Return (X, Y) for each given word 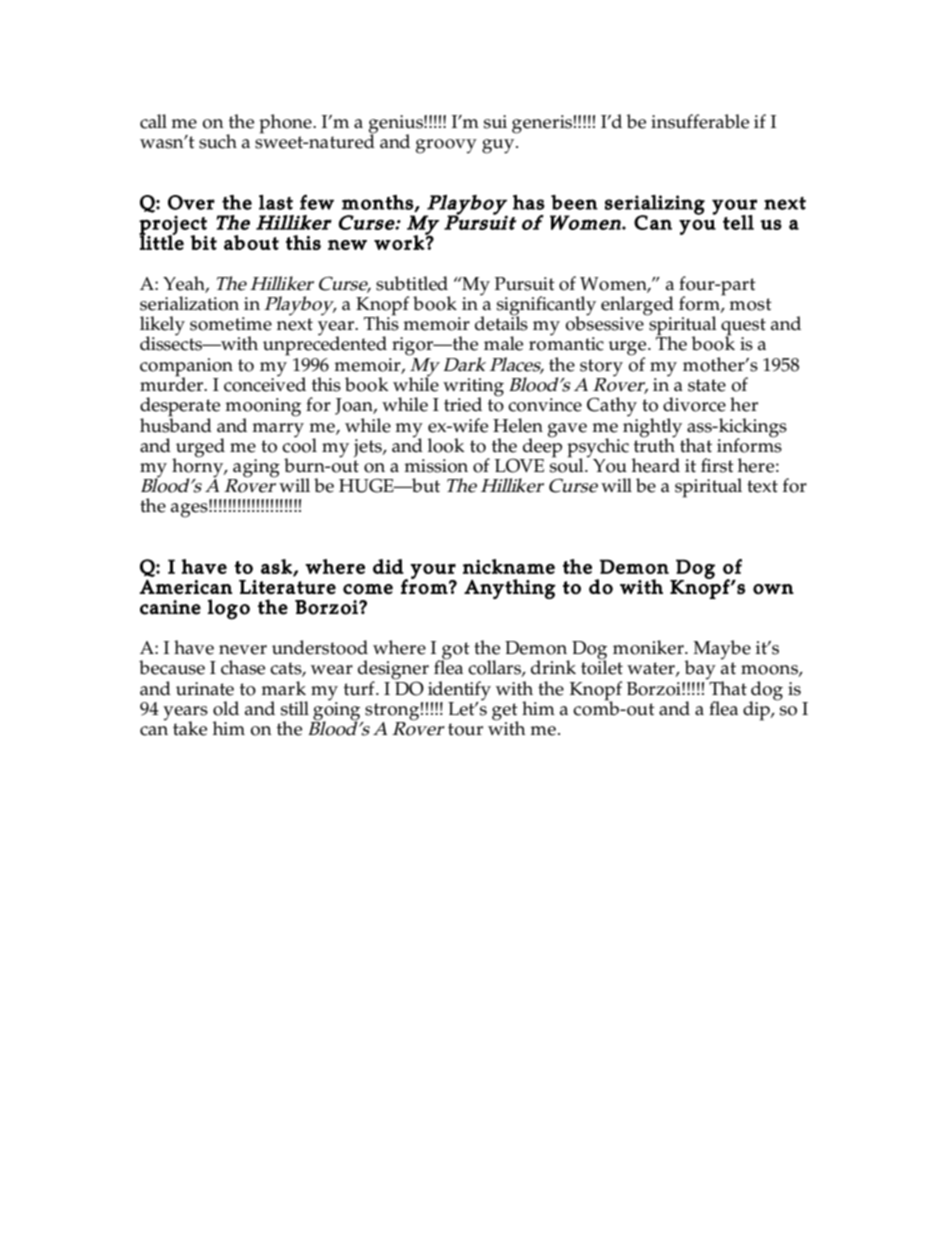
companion (186, 368)
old (226, 708)
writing (473, 388)
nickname (509, 566)
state (707, 385)
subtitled (412, 283)
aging (255, 469)
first (717, 465)
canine (170, 607)
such (218, 141)
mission (436, 466)
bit (203, 242)
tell (738, 222)
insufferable (700, 121)
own (773, 589)
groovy (446, 146)
